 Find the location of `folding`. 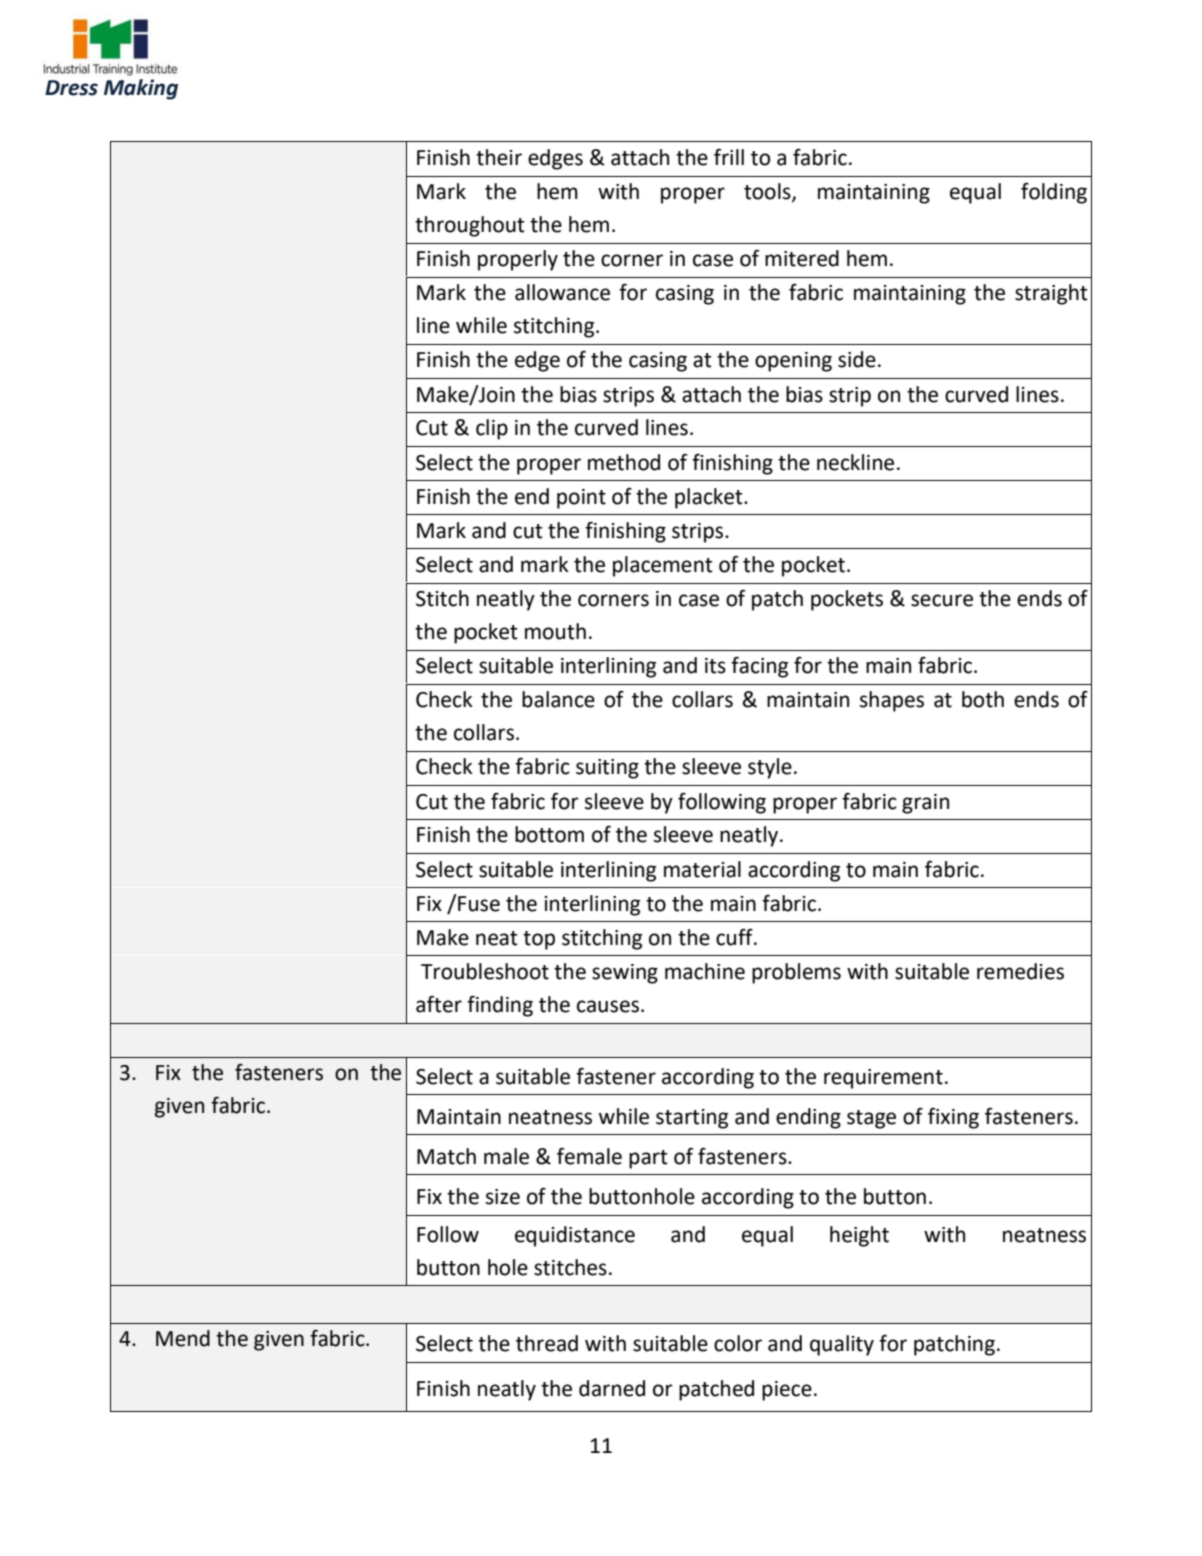

folding is located at coordinates (1054, 193).
